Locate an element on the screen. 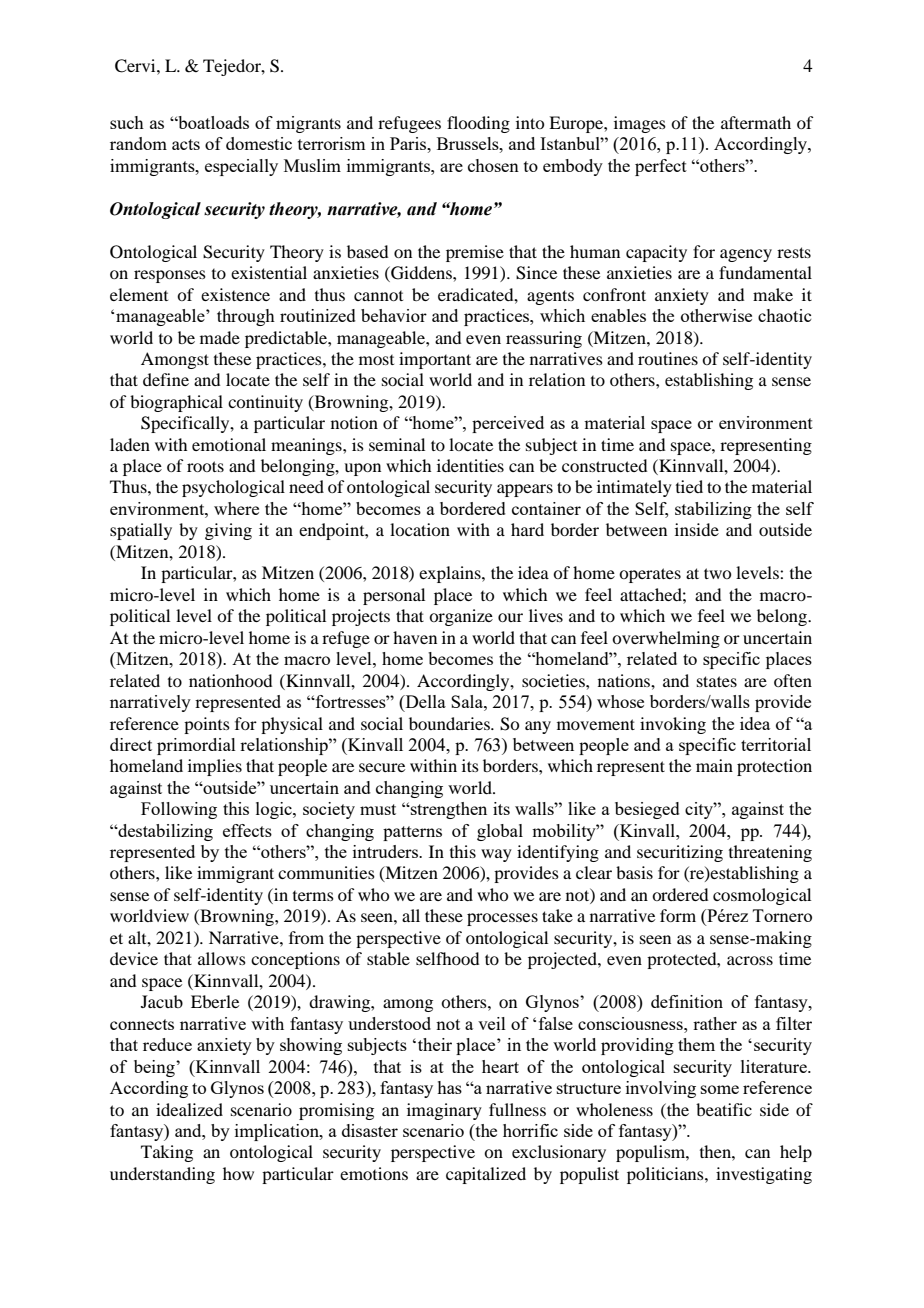  acts is located at coordinates (186, 144).
